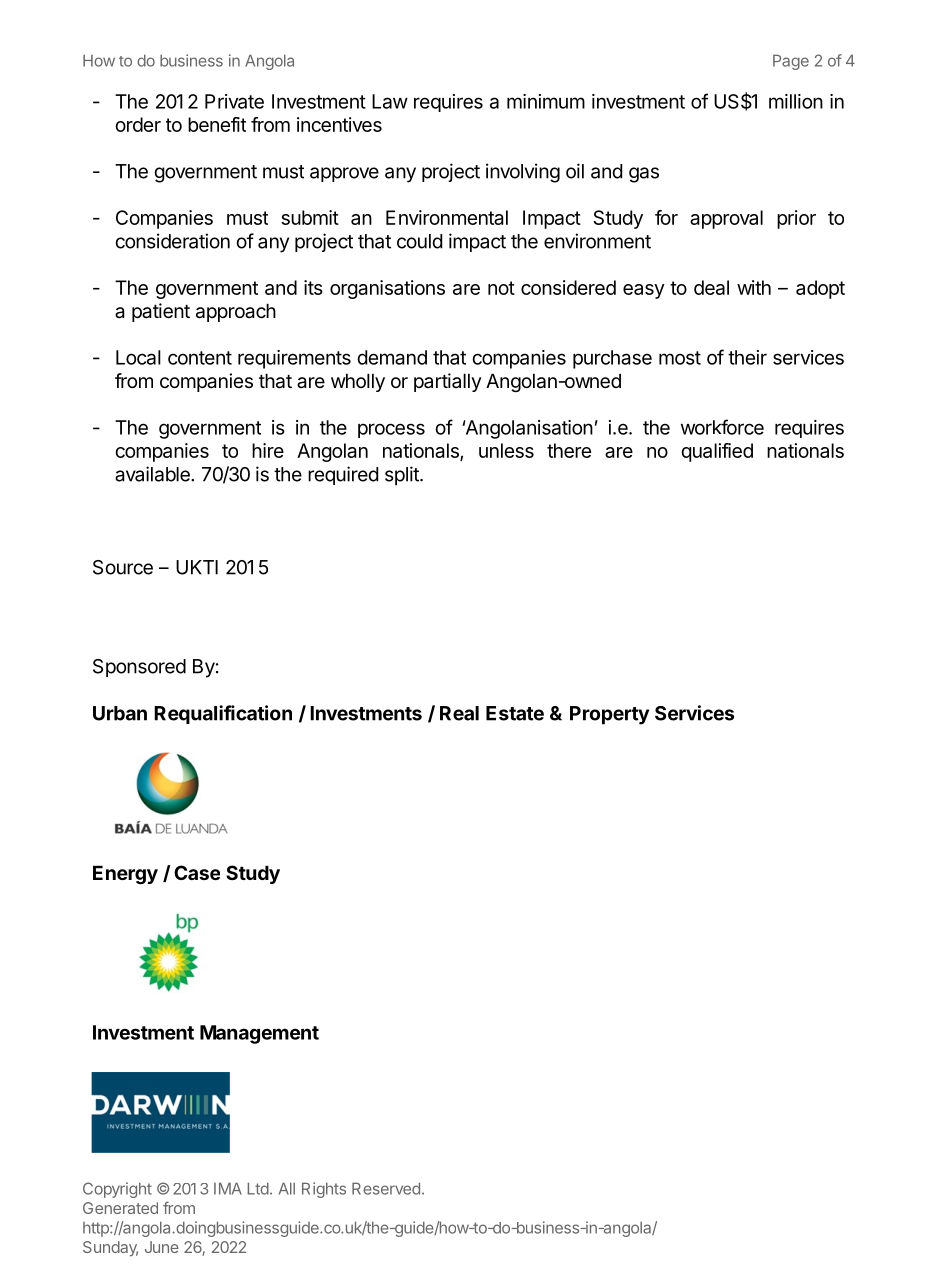 The width and height of the screenshot is (936, 1288). I want to click on qualified, so click(717, 452).
